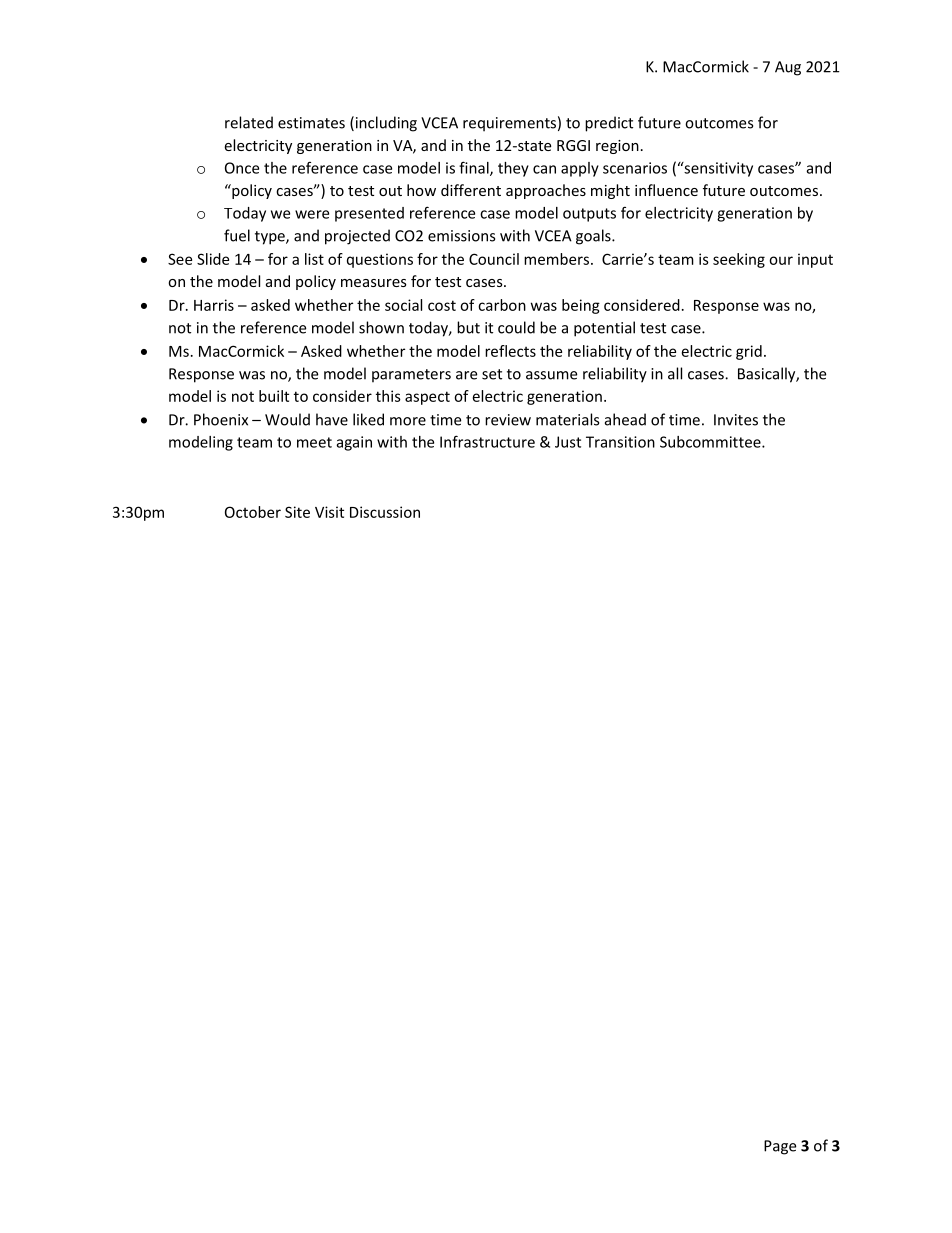 Image resolution: width=952 pixels, height=1233 pixels. Describe the element at coordinates (311, 123) in the page. I see `estimates` at that location.
